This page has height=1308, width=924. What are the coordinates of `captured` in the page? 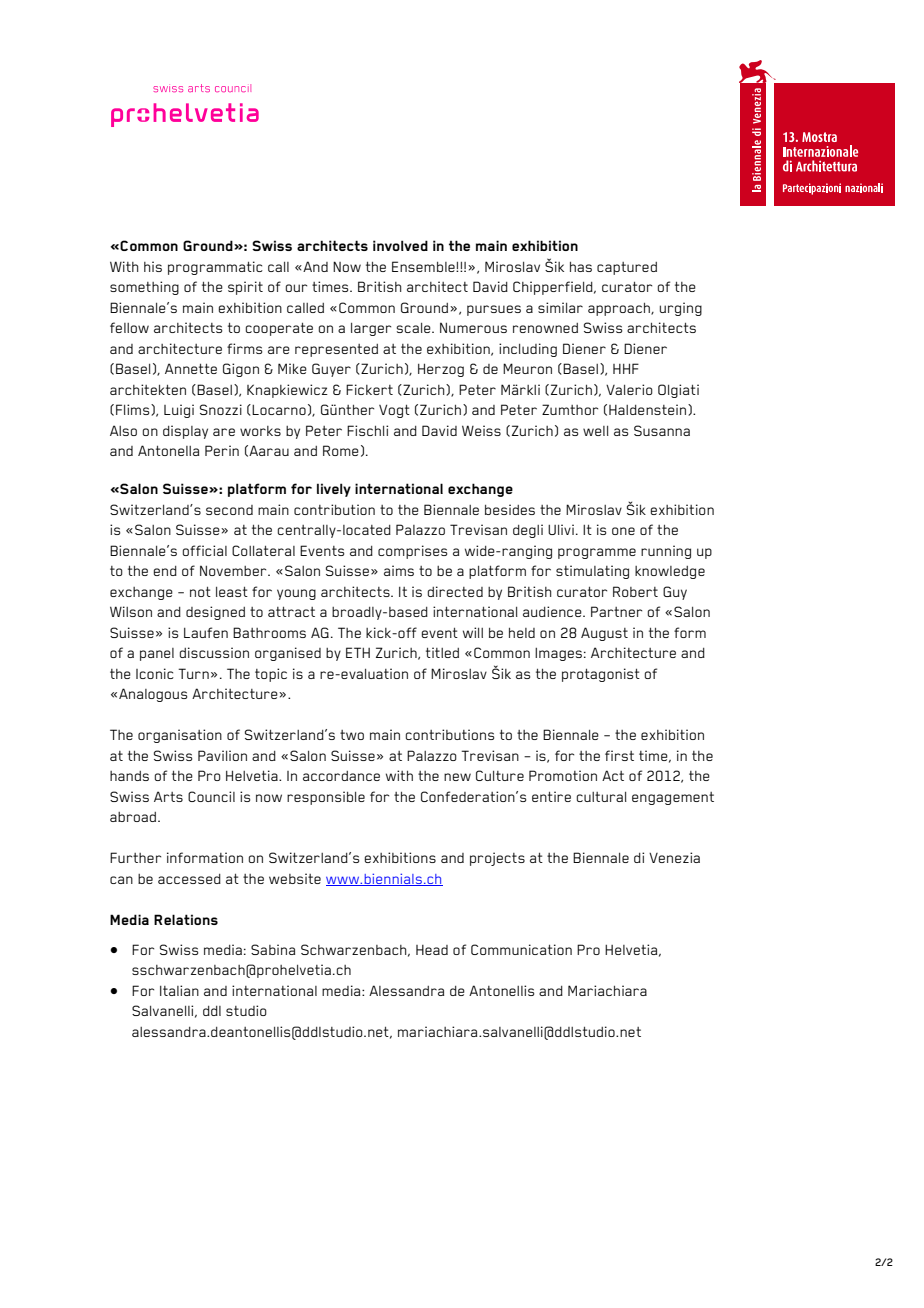 It's located at (627, 268).
